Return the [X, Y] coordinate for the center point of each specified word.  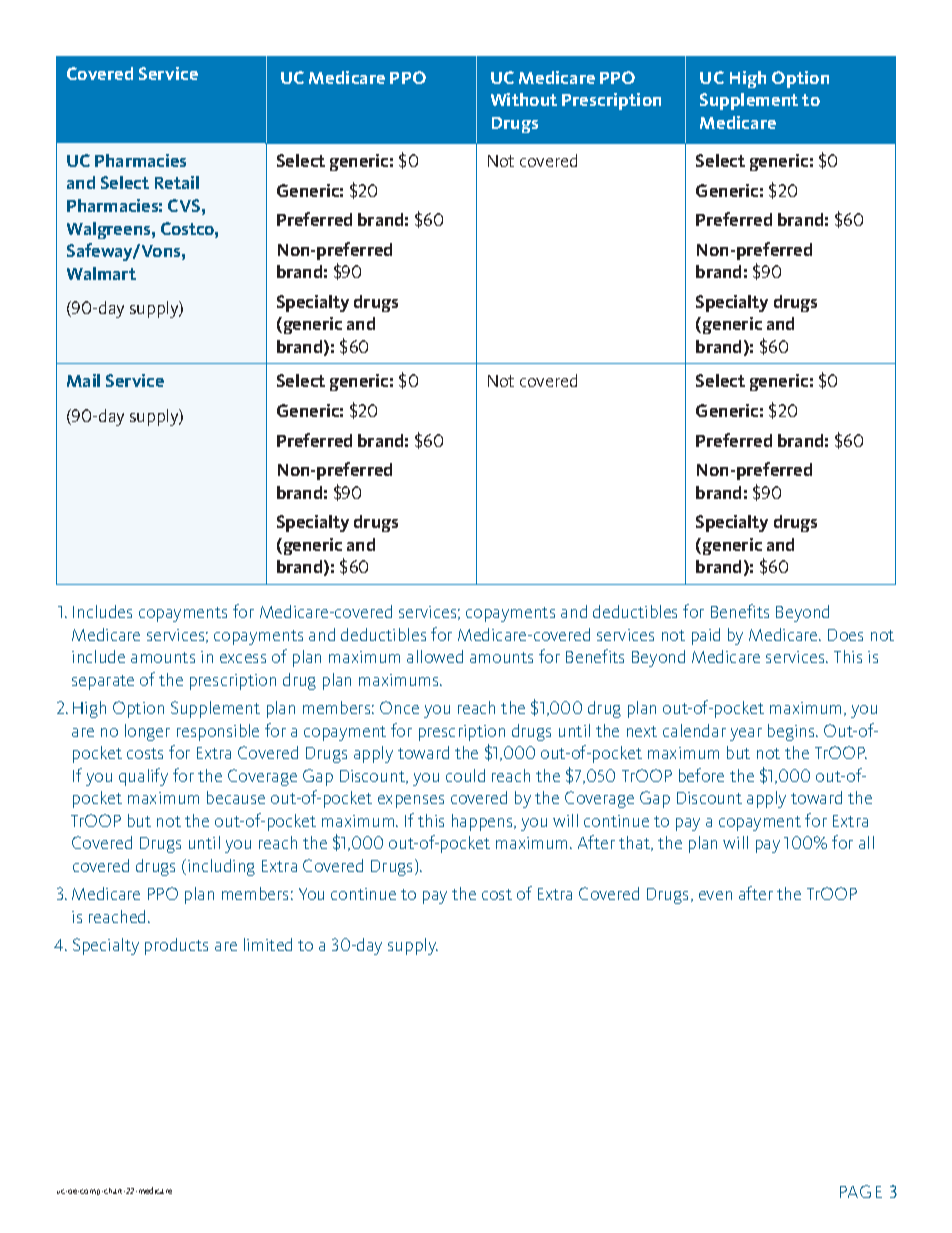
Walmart [101, 273]
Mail [83, 380]
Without [524, 99]
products [176, 946]
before [701, 775]
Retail [177, 182]
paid [706, 636]
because [236, 797]
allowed [435, 656]
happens [483, 822]
